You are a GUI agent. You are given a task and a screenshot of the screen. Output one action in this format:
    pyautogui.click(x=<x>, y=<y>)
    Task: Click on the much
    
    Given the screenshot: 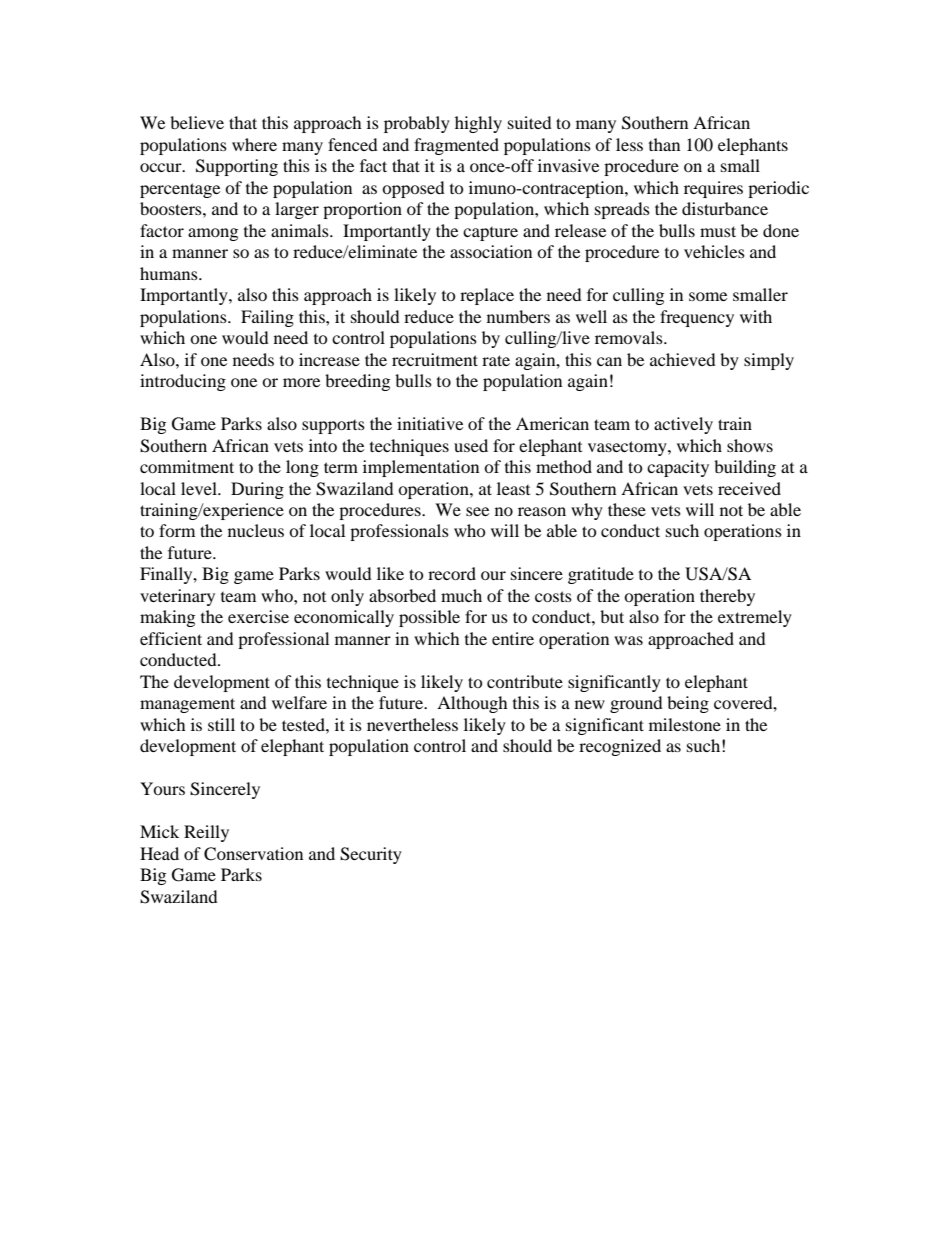 What is the action you would take?
    pyautogui.click(x=461, y=595)
